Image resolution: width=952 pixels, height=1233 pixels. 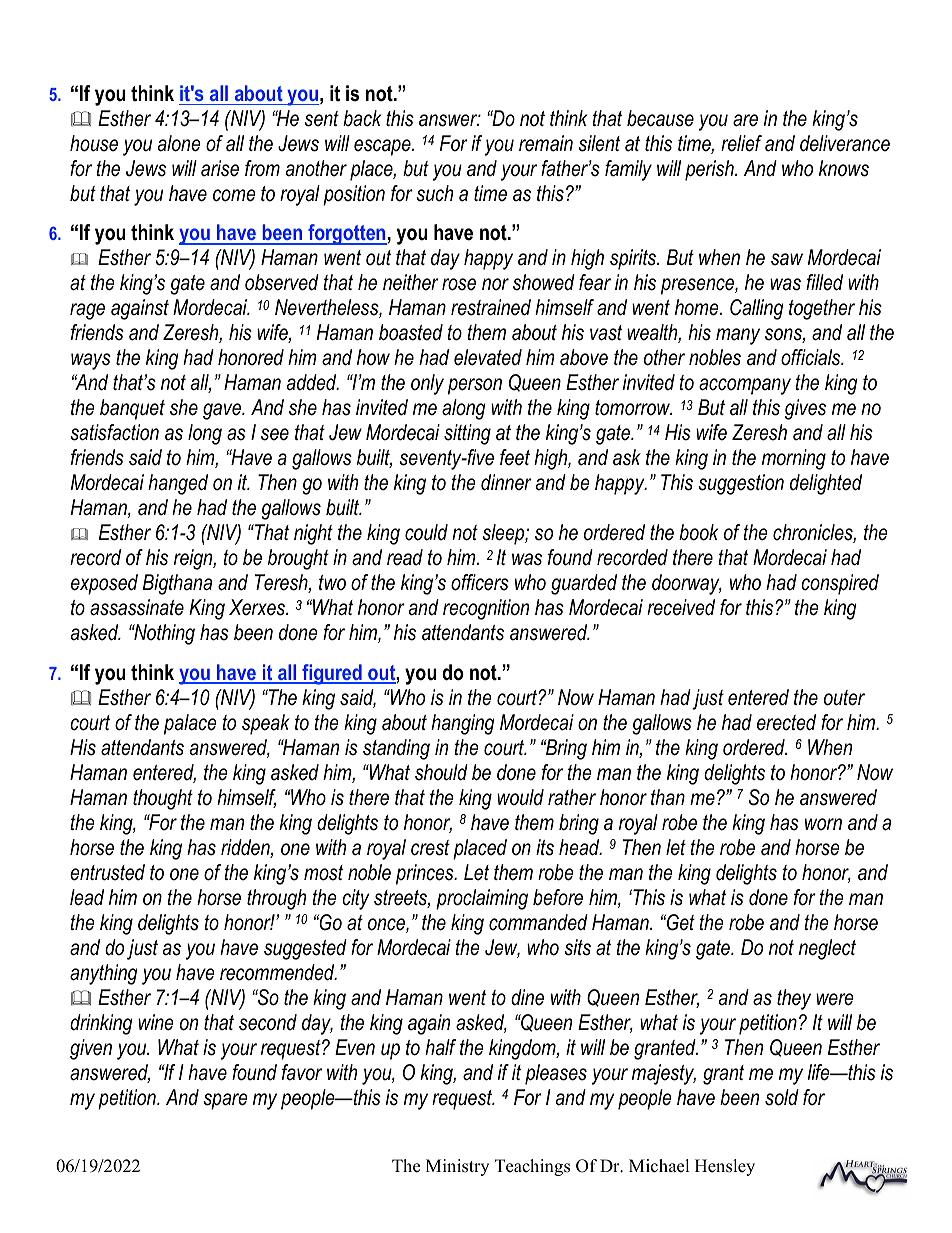 What do you see at coordinates (434, 193) in the screenshot?
I see `such` at bounding box center [434, 193].
